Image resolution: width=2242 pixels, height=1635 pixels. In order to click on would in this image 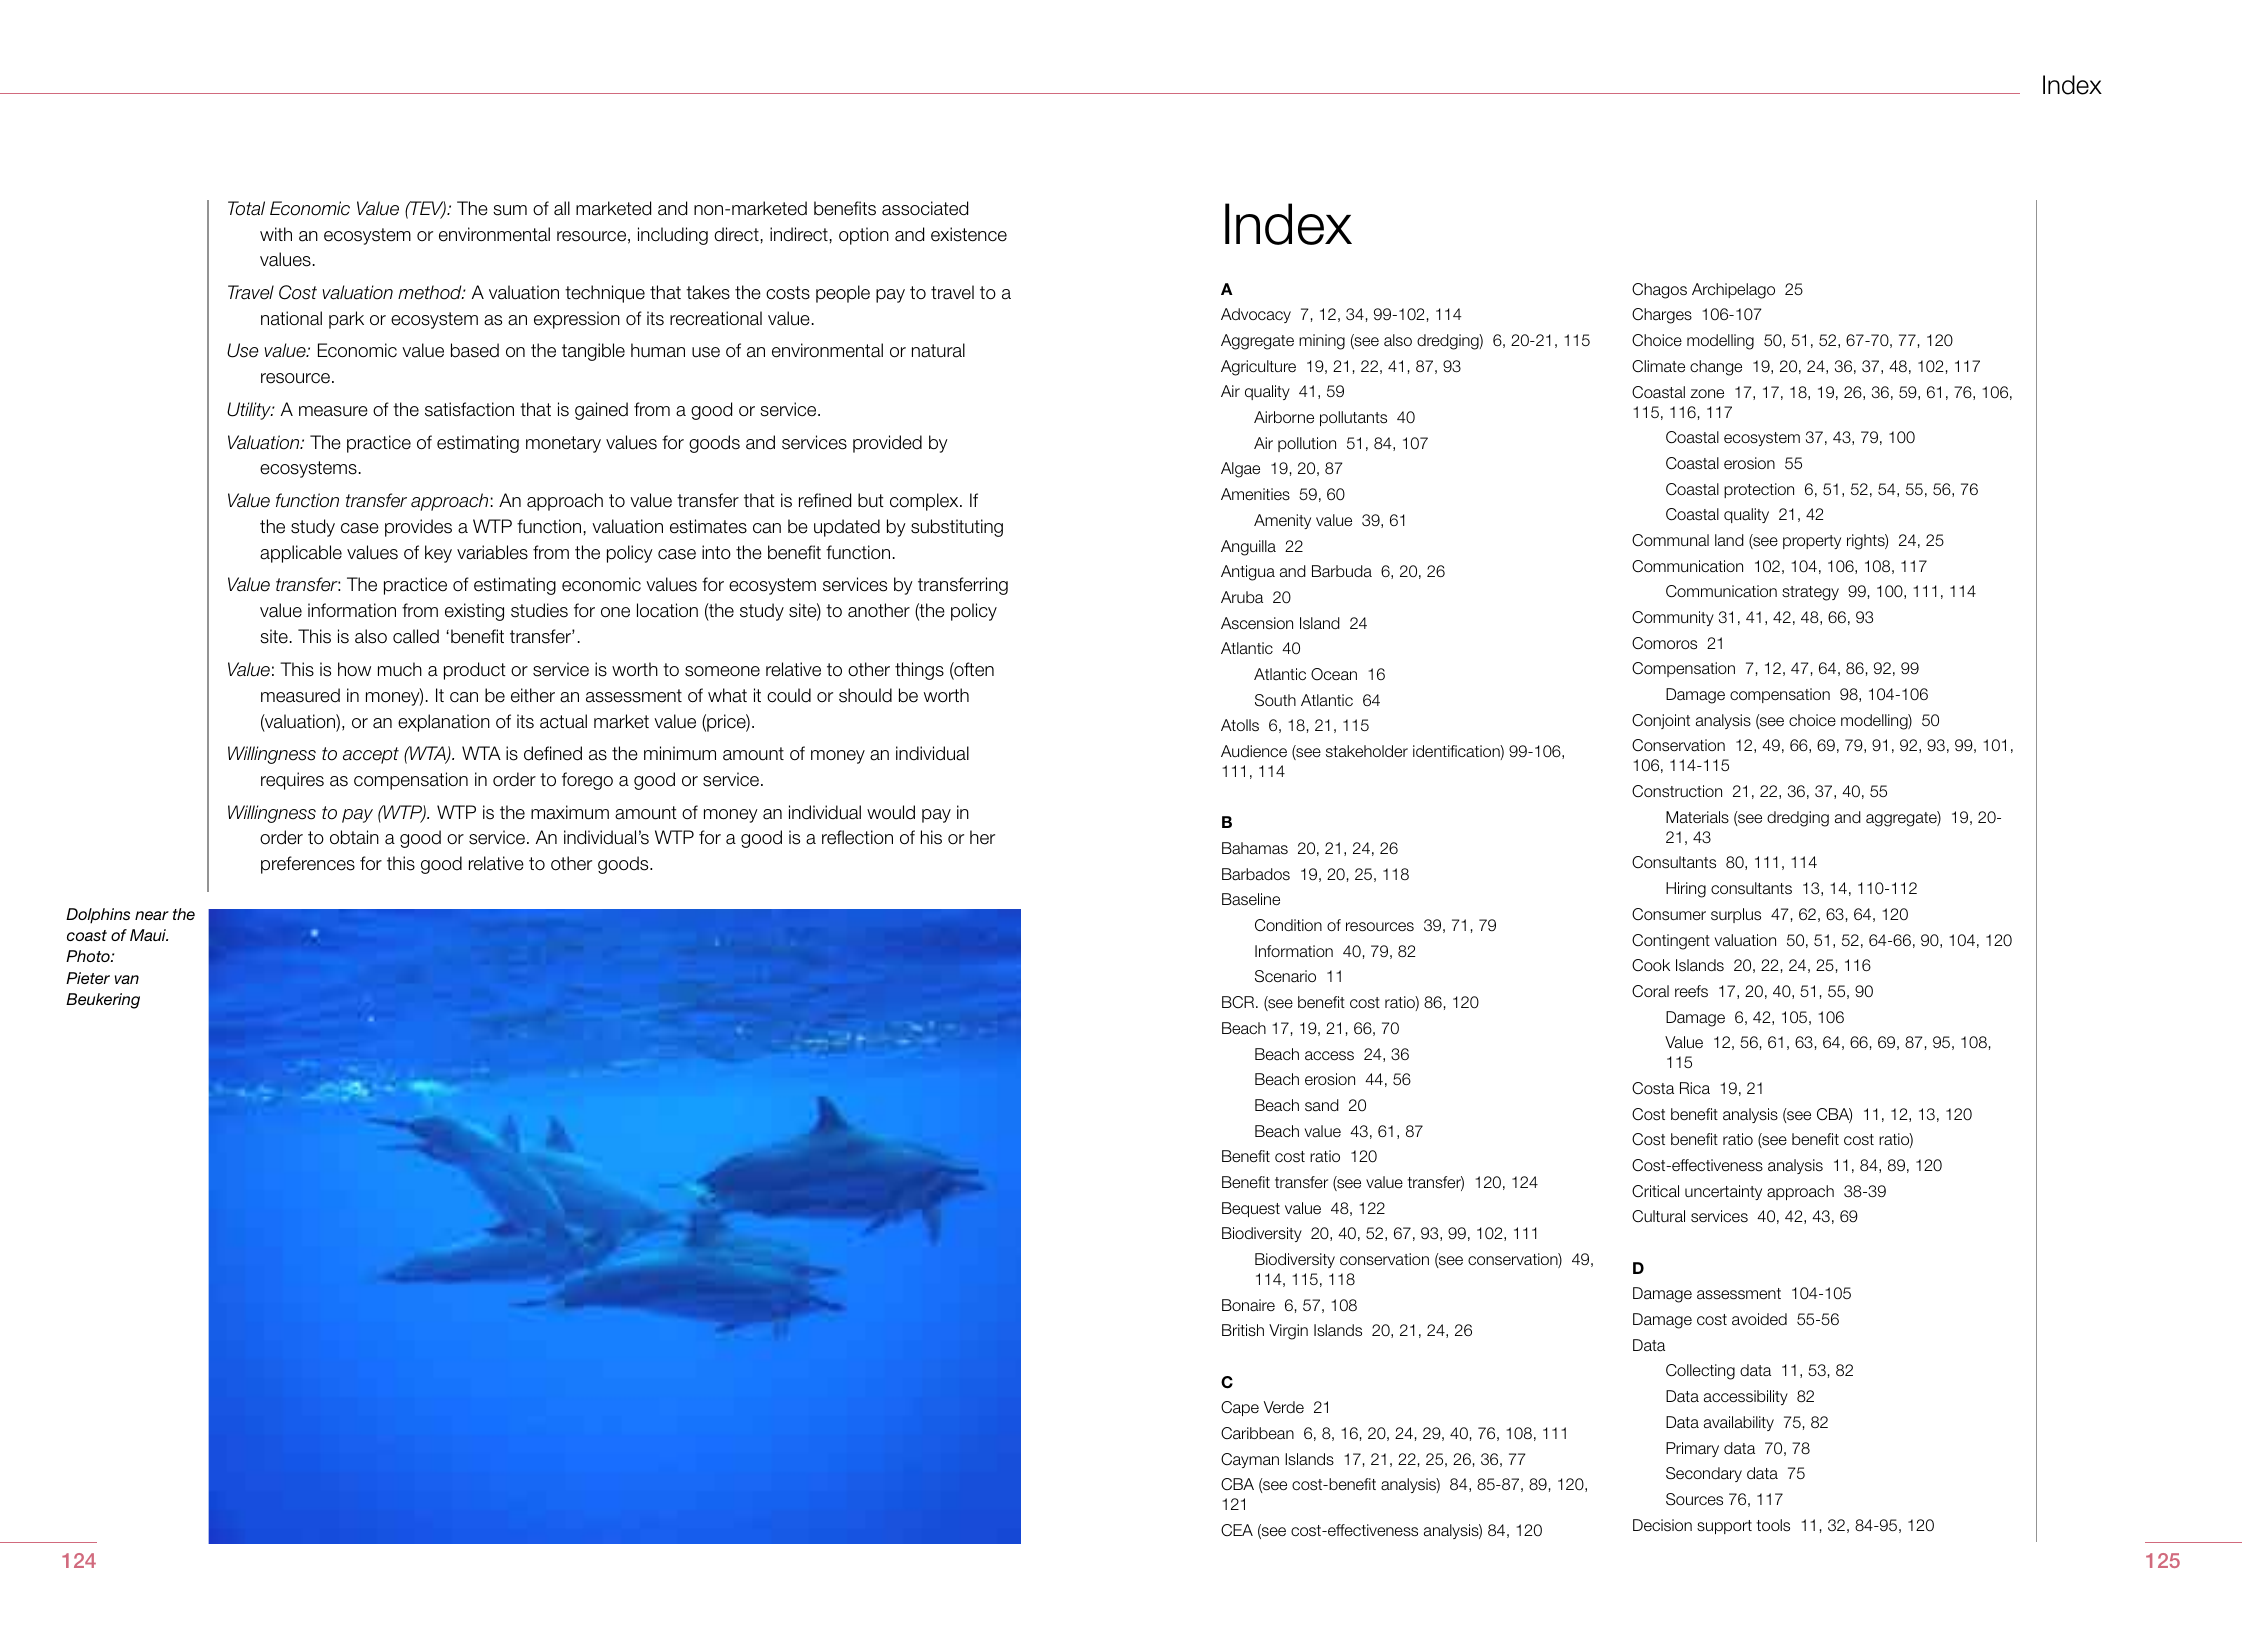, I will do `click(891, 812)`.
